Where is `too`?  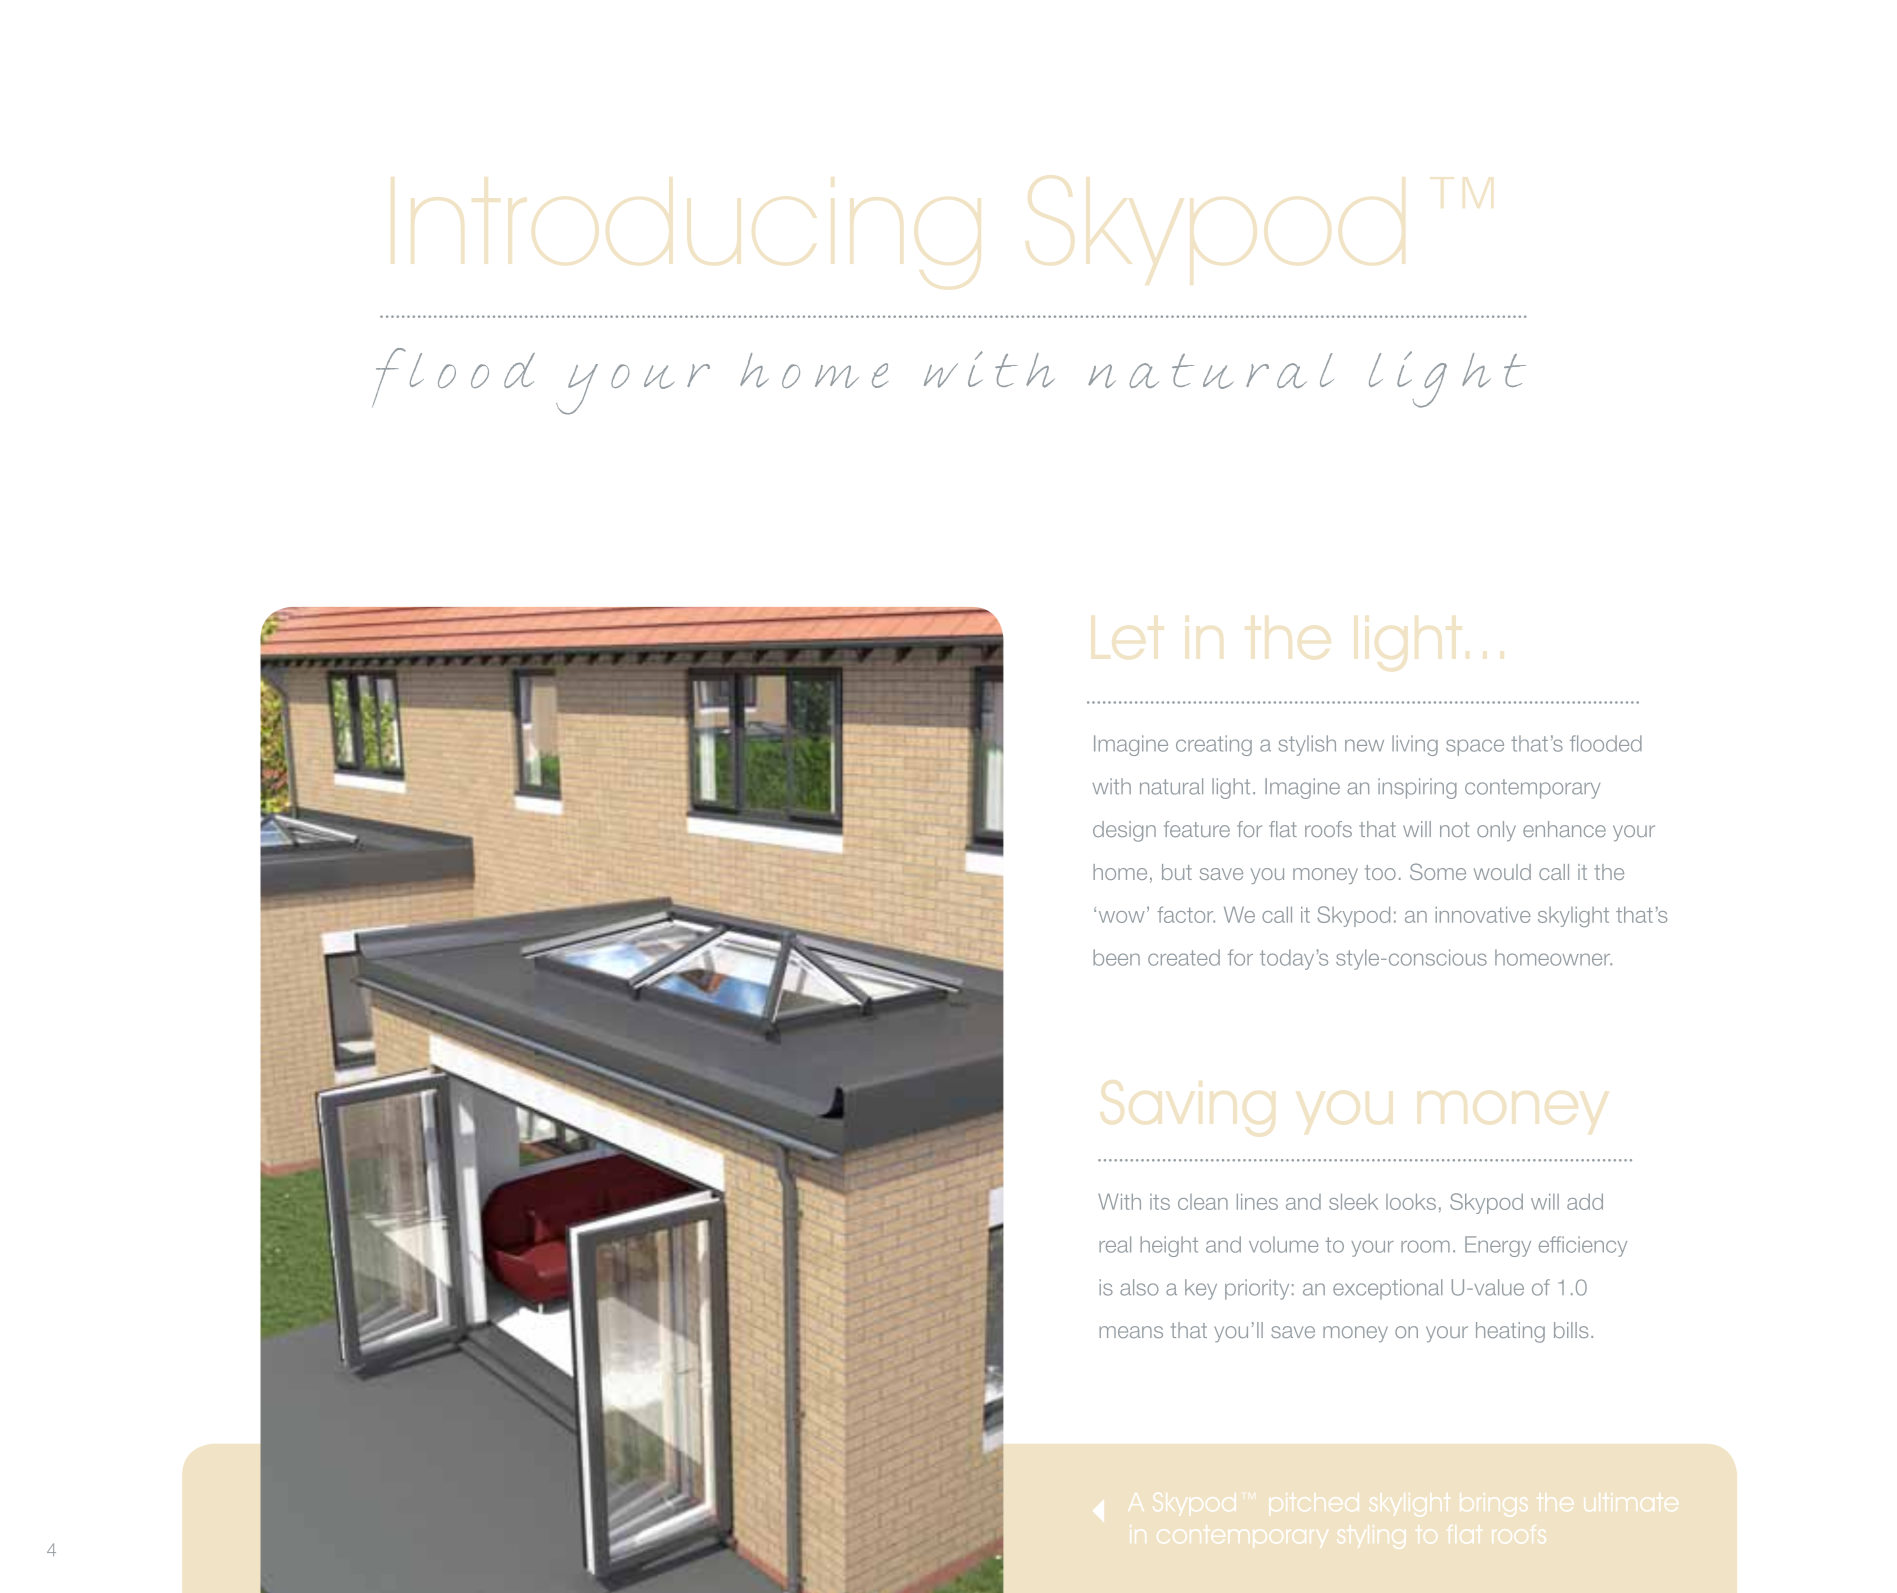
too is located at coordinates (1380, 872).
